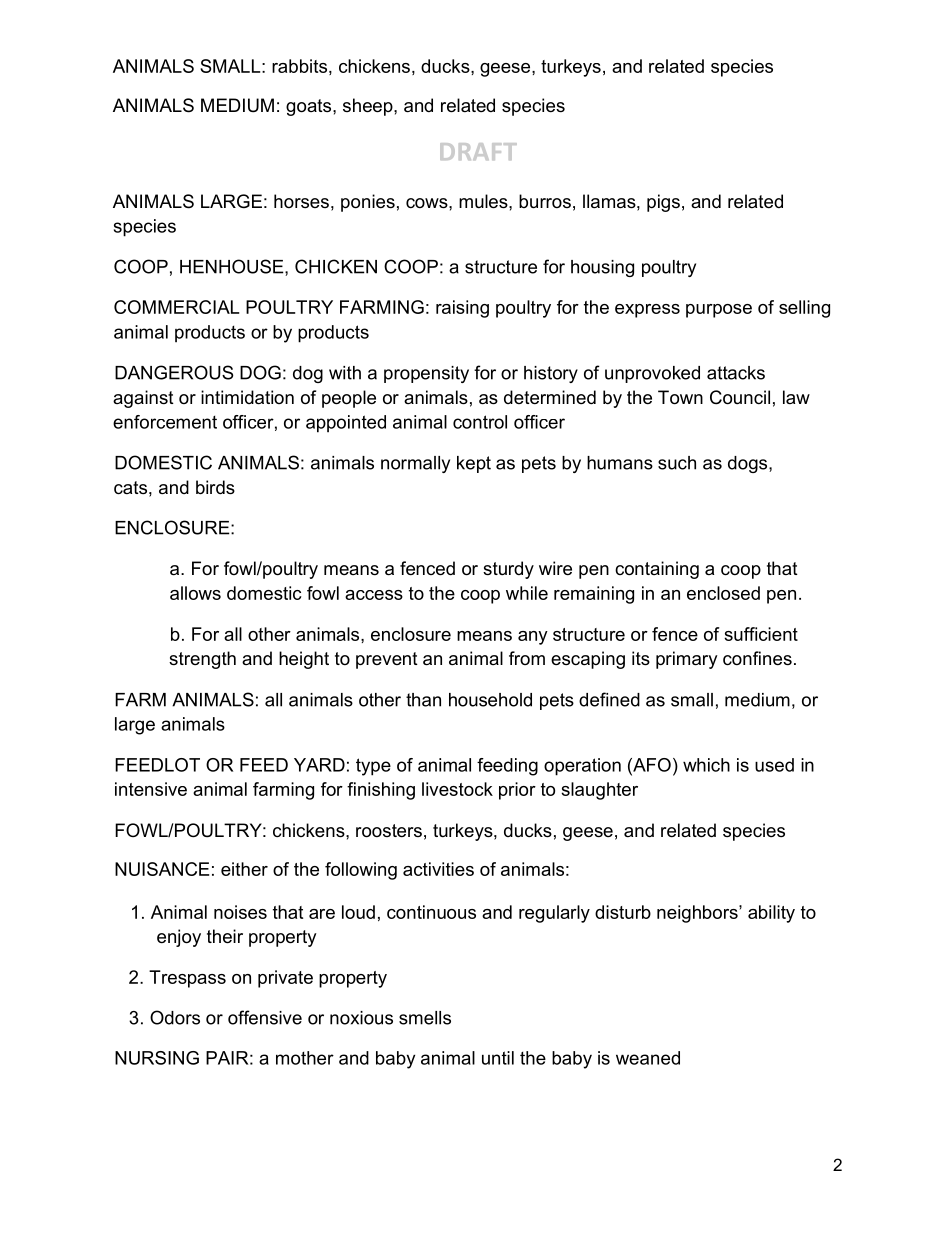  Describe the element at coordinates (202, 660) in the screenshot. I see `strength` at that location.
